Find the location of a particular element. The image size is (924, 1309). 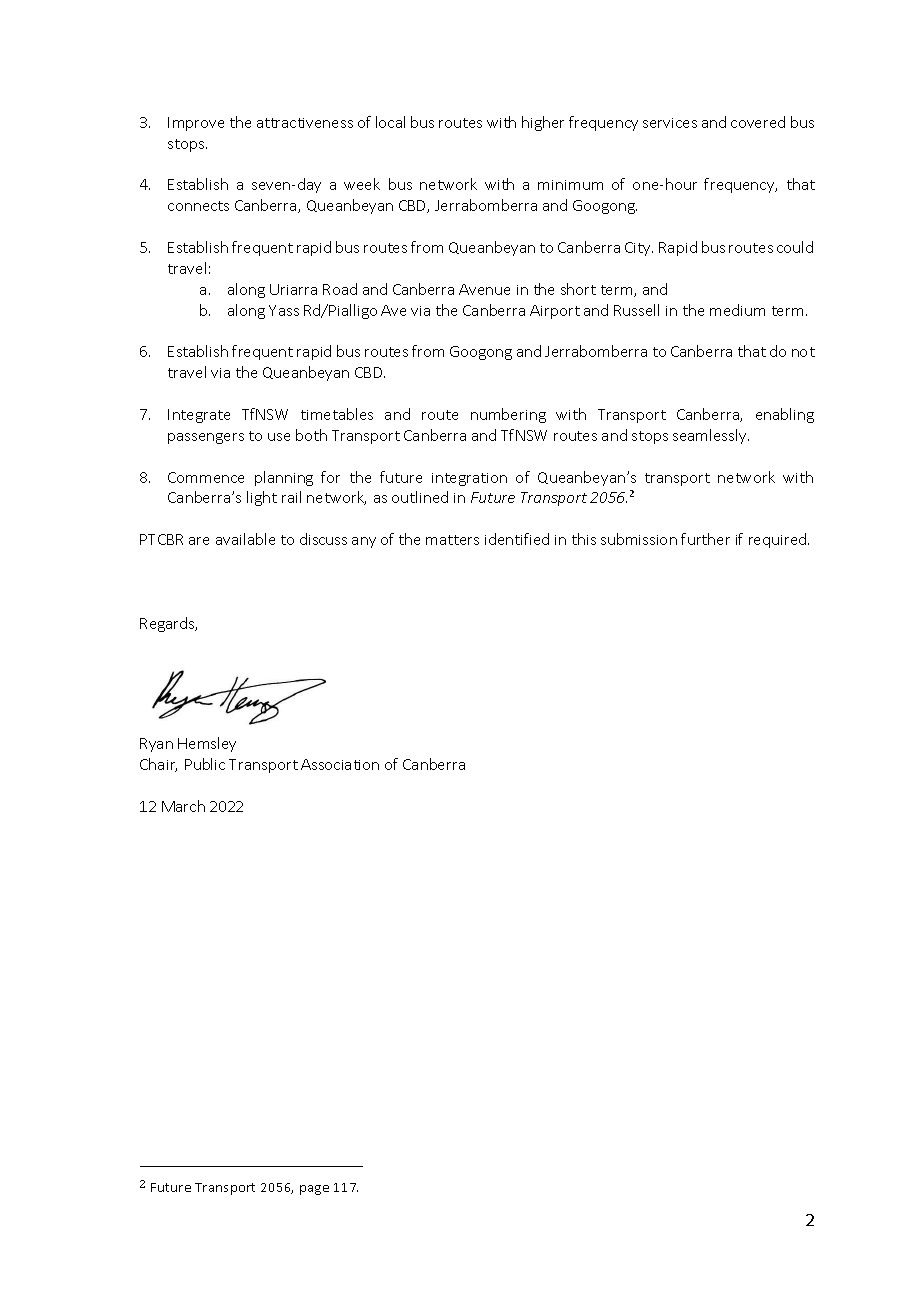

integration is located at coordinates (469, 479).
